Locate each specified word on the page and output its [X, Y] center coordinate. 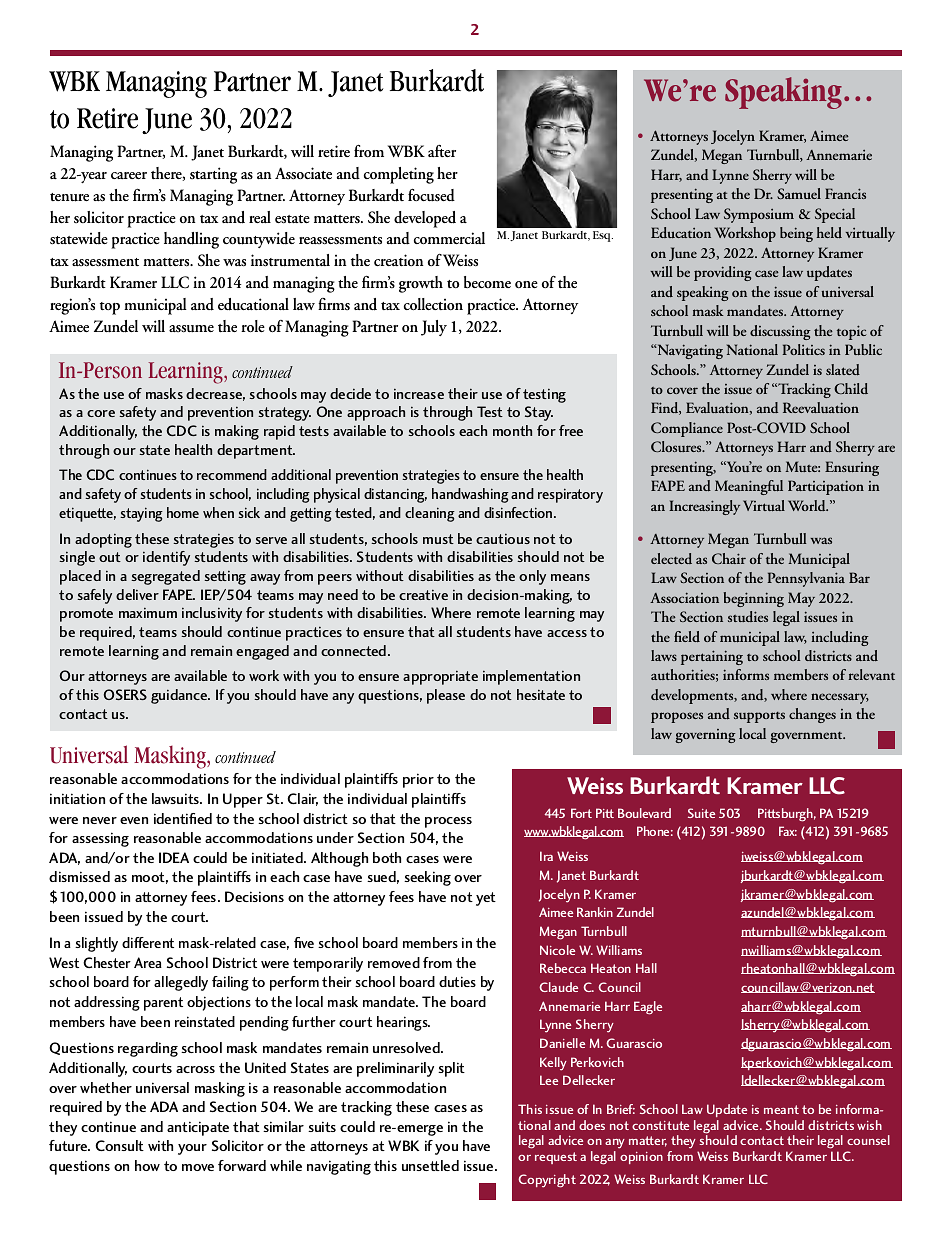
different [148, 942]
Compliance [687, 429]
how [147, 1165]
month [512, 430]
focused [431, 195]
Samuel [799, 193]
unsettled [430, 1165]
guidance [180, 696]
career [129, 175]
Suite [701, 813]
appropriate [440, 677]
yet [486, 899]
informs [746, 674]
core [101, 413]
